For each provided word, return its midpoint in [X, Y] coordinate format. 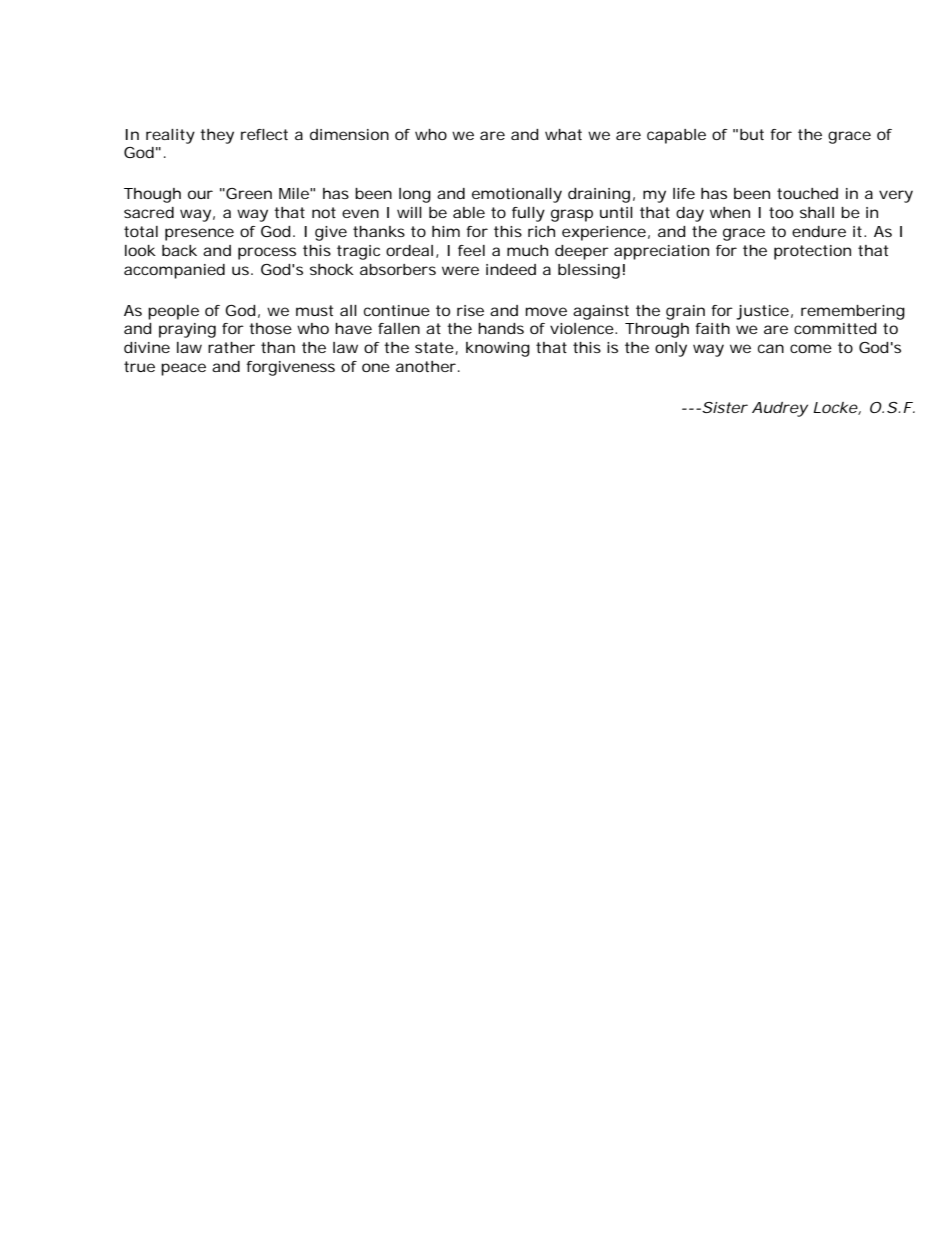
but [752, 134]
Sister [724, 407]
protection [812, 252]
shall [817, 212]
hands [501, 328]
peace [183, 369]
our [200, 194]
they [217, 136]
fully [528, 214]
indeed [511, 269]
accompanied [174, 271]
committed [835, 328]
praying [187, 330]
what [563, 134]
